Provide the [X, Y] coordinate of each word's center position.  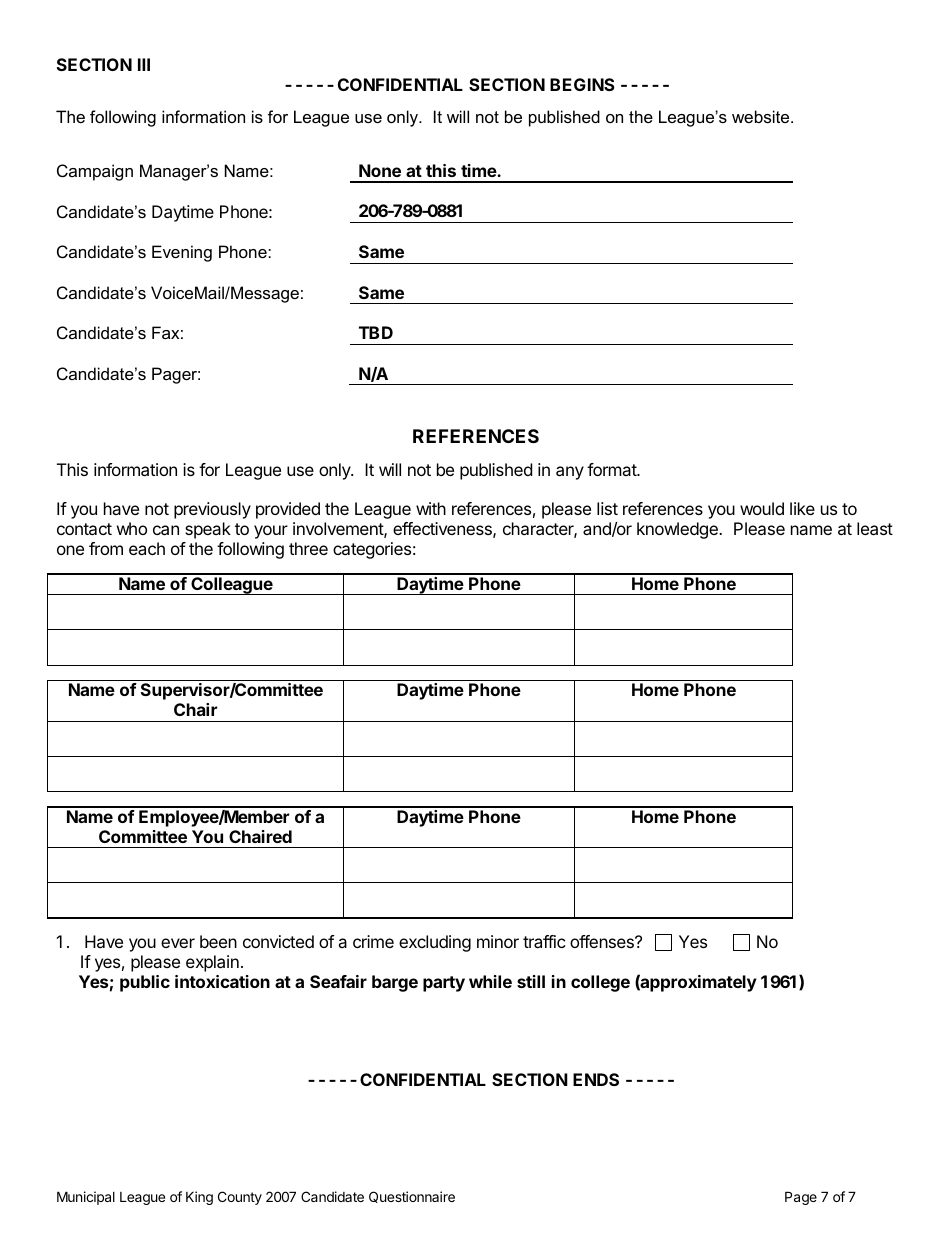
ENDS [596, 1079]
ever [178, 943]
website [762, 116]
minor [498, 941]
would [762, 508]
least [875, 528]
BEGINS [582, 84]
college [600, 983]
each [147, 548]
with [431, 508]
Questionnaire [412, 1197]
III [144, 64]
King [199, 1198]
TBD [376, 332]
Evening [182, 253]
